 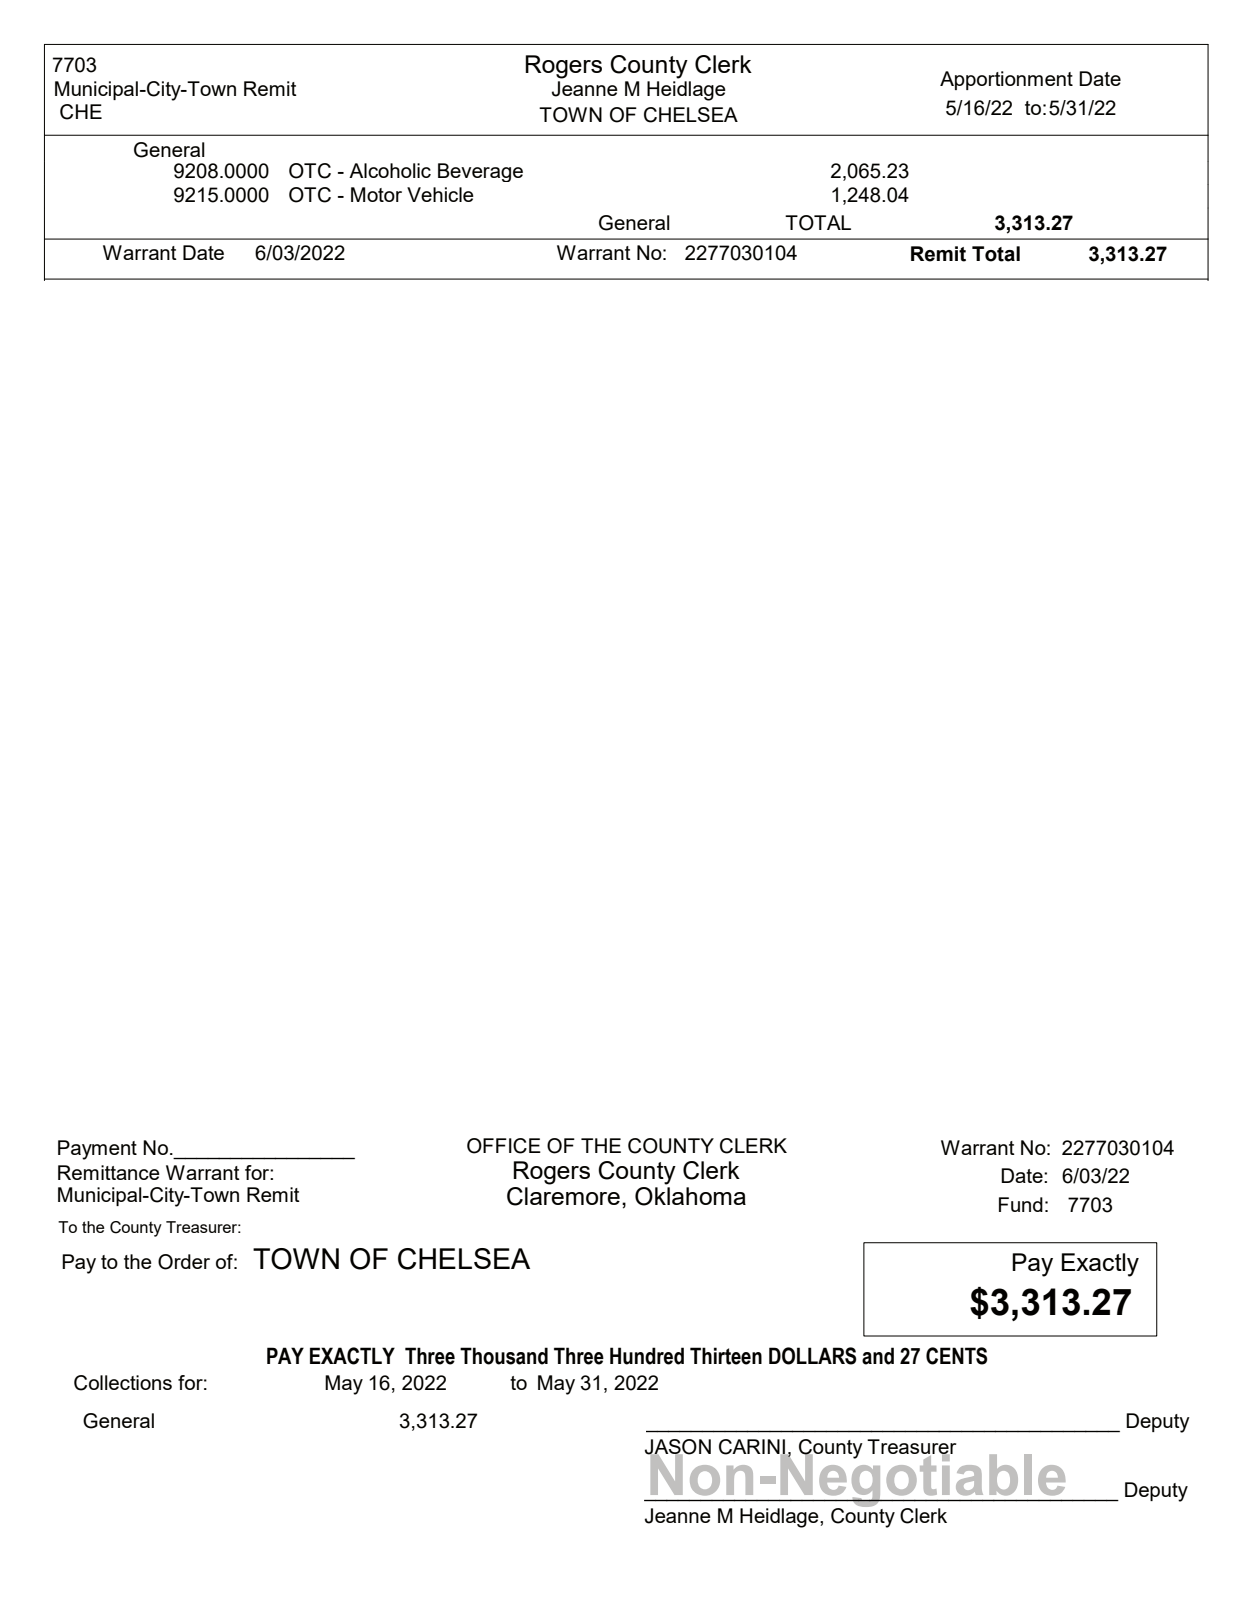 I want to click on Payment, so click(x=97, y=1150).
